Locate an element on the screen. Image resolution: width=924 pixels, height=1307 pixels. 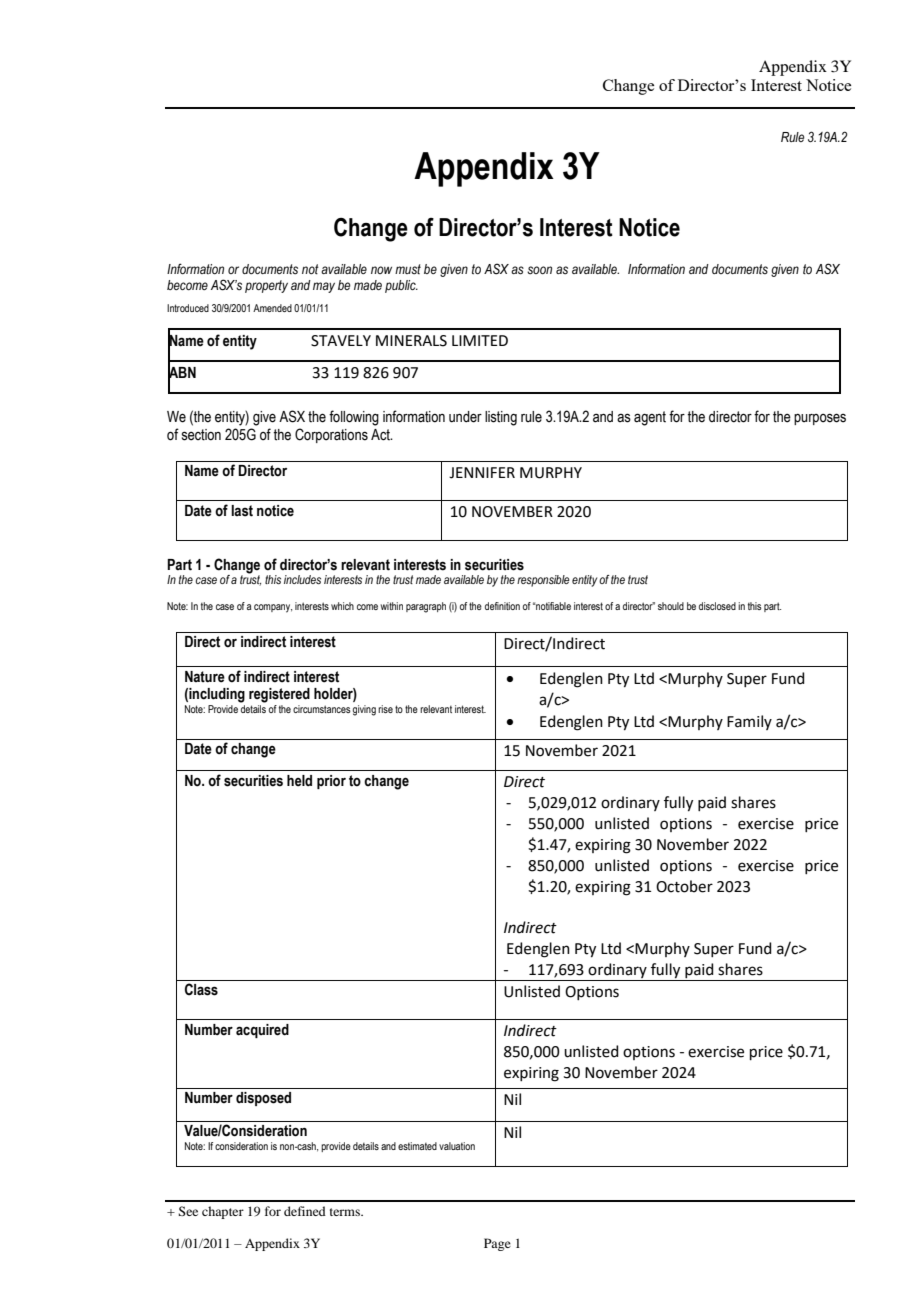
chapter is located at coordinates (223, 1212).
